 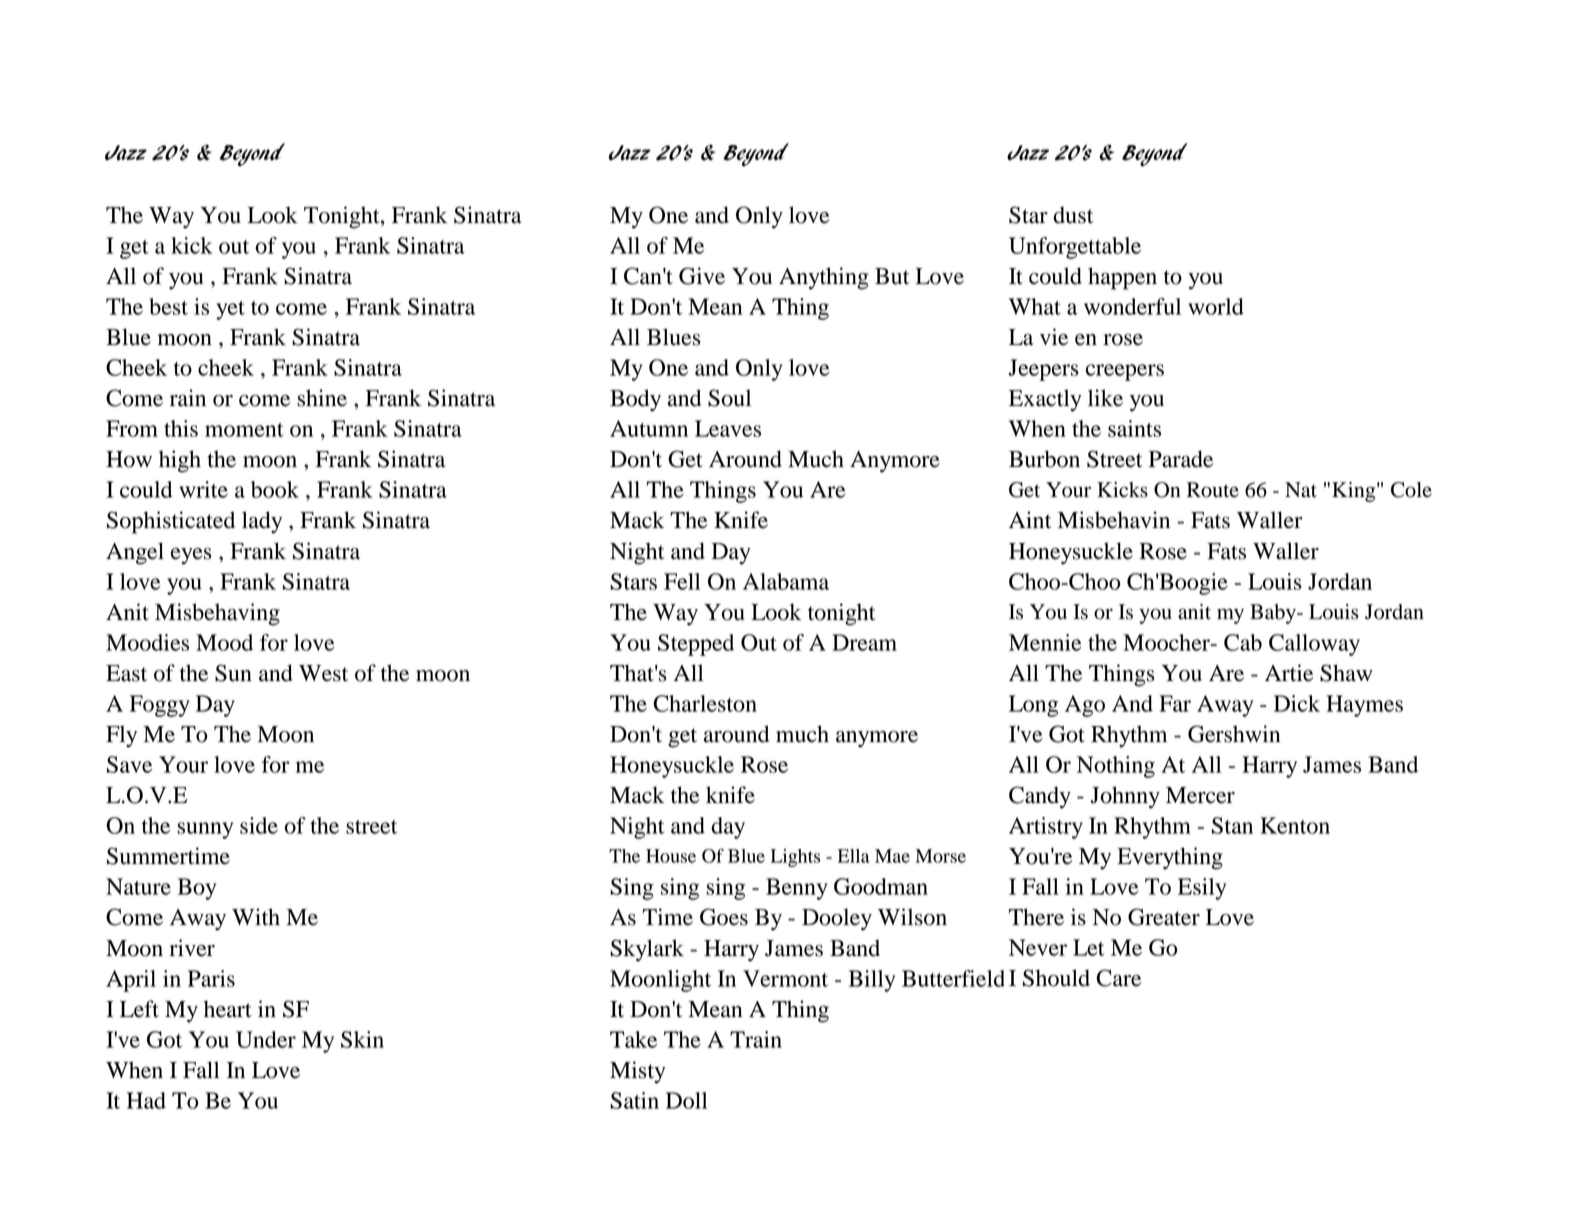 I want to click on Give, so click(x=702, y=276).
